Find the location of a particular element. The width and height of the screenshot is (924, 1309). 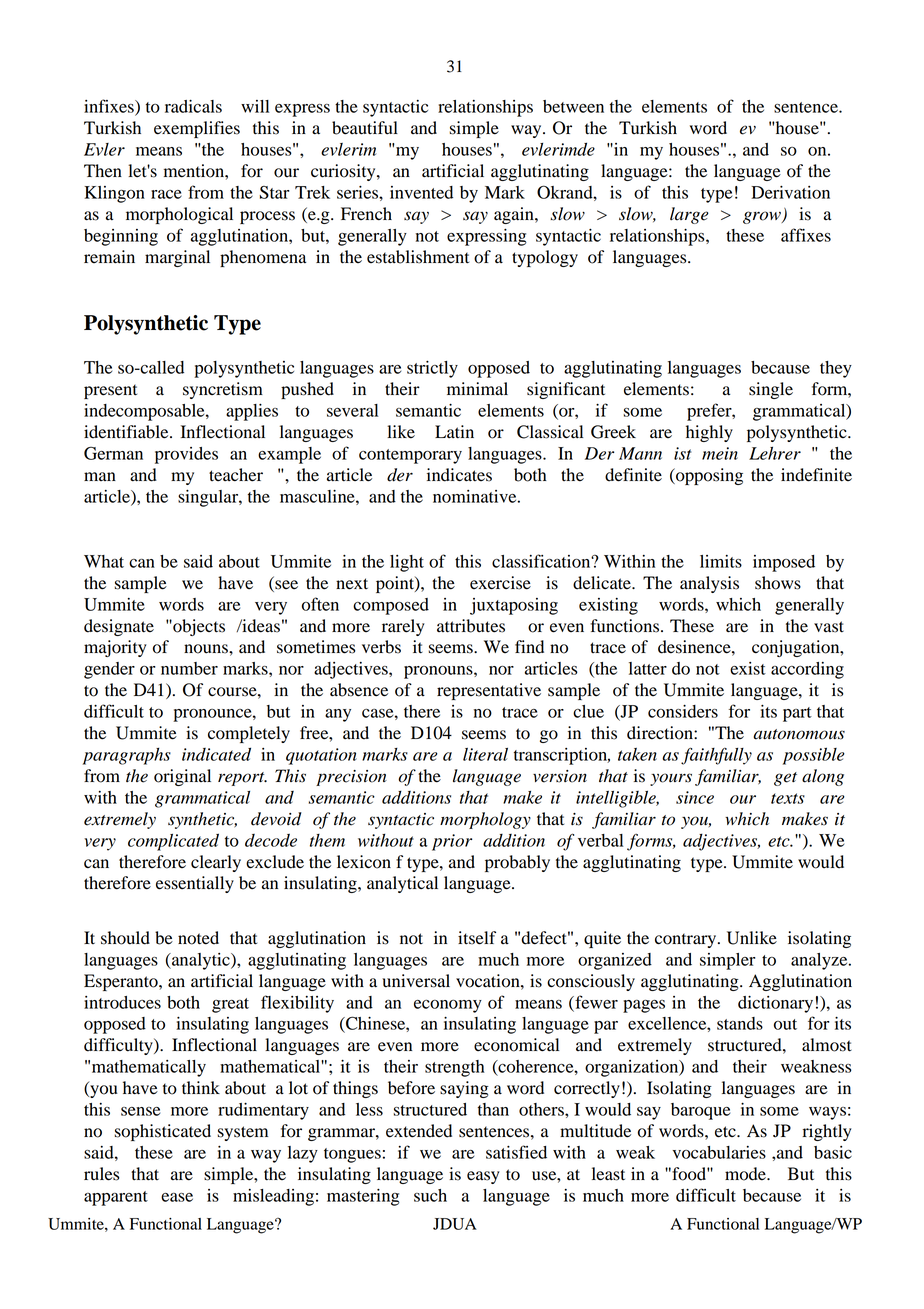

easy is located at coordinates (483, 1177).
